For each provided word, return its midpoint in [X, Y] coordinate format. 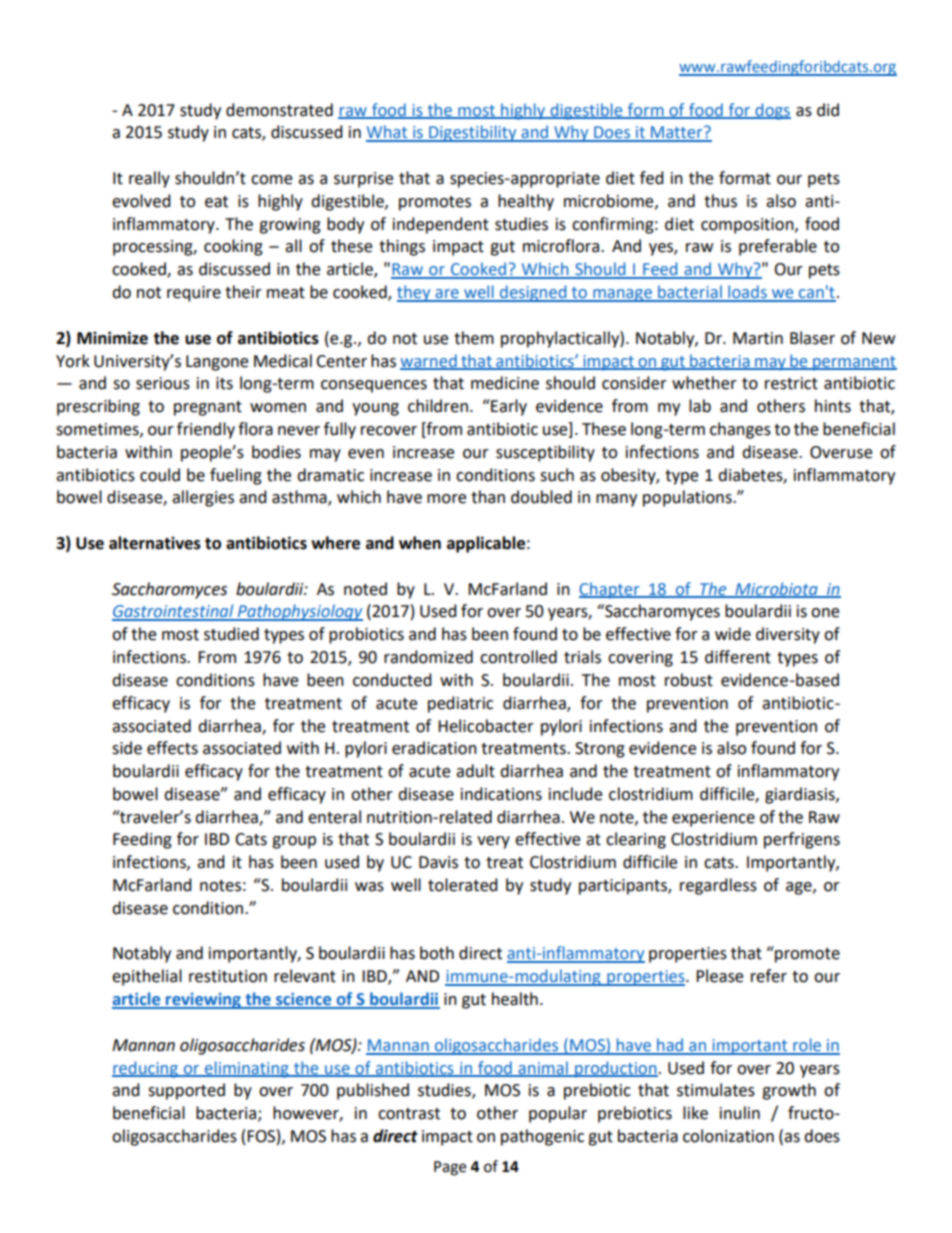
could [160, 475]
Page [450, 1168]
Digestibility [473, 133]
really [149, 179]
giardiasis [801, 795]
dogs [772, 111]
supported [186, 1091]
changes [740, 430]
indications [501, 794]
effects [172, 748]
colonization [728, 1136]
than [488, 497]
